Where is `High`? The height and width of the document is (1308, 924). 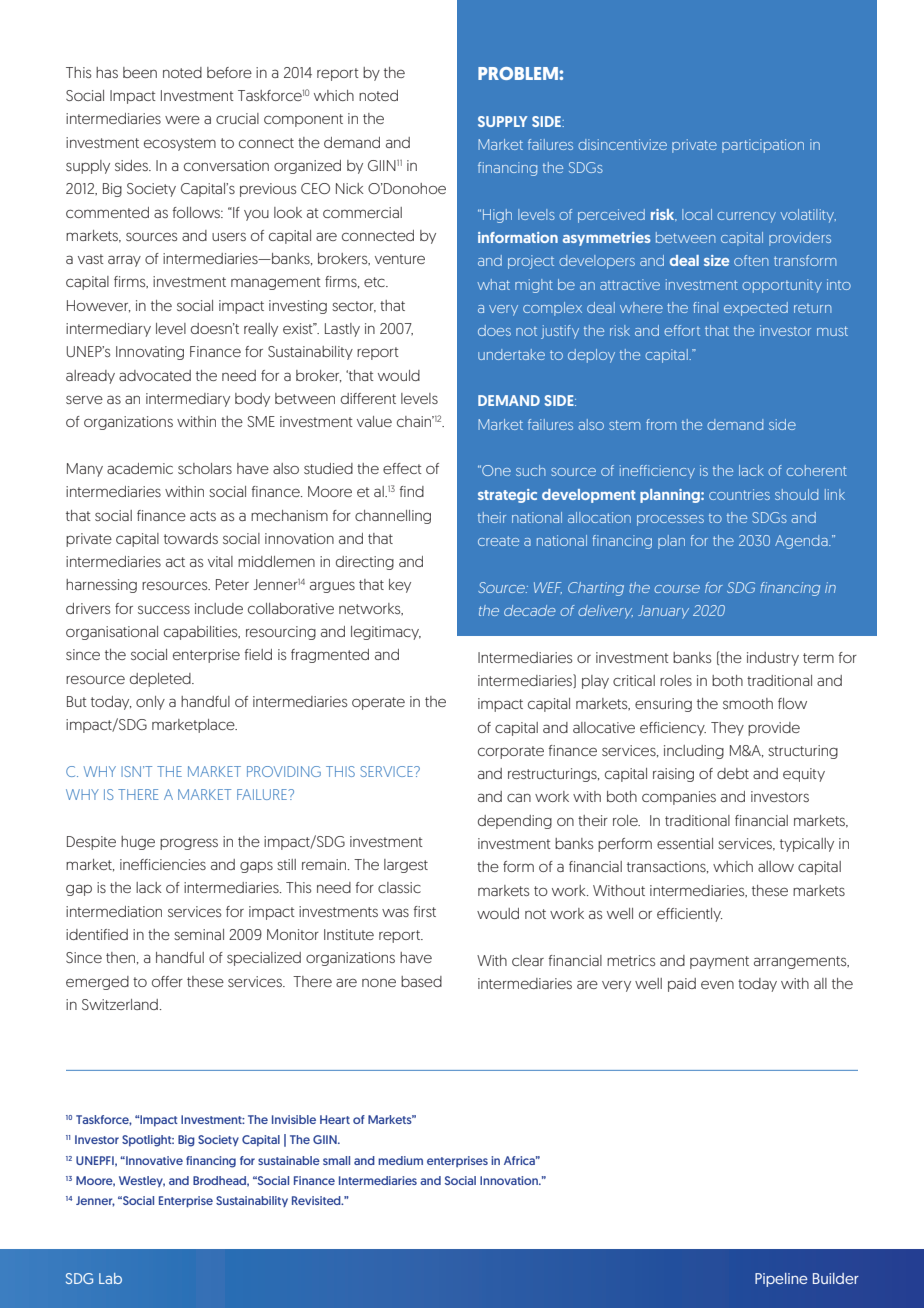 High is located at coordinates (497, 216).
